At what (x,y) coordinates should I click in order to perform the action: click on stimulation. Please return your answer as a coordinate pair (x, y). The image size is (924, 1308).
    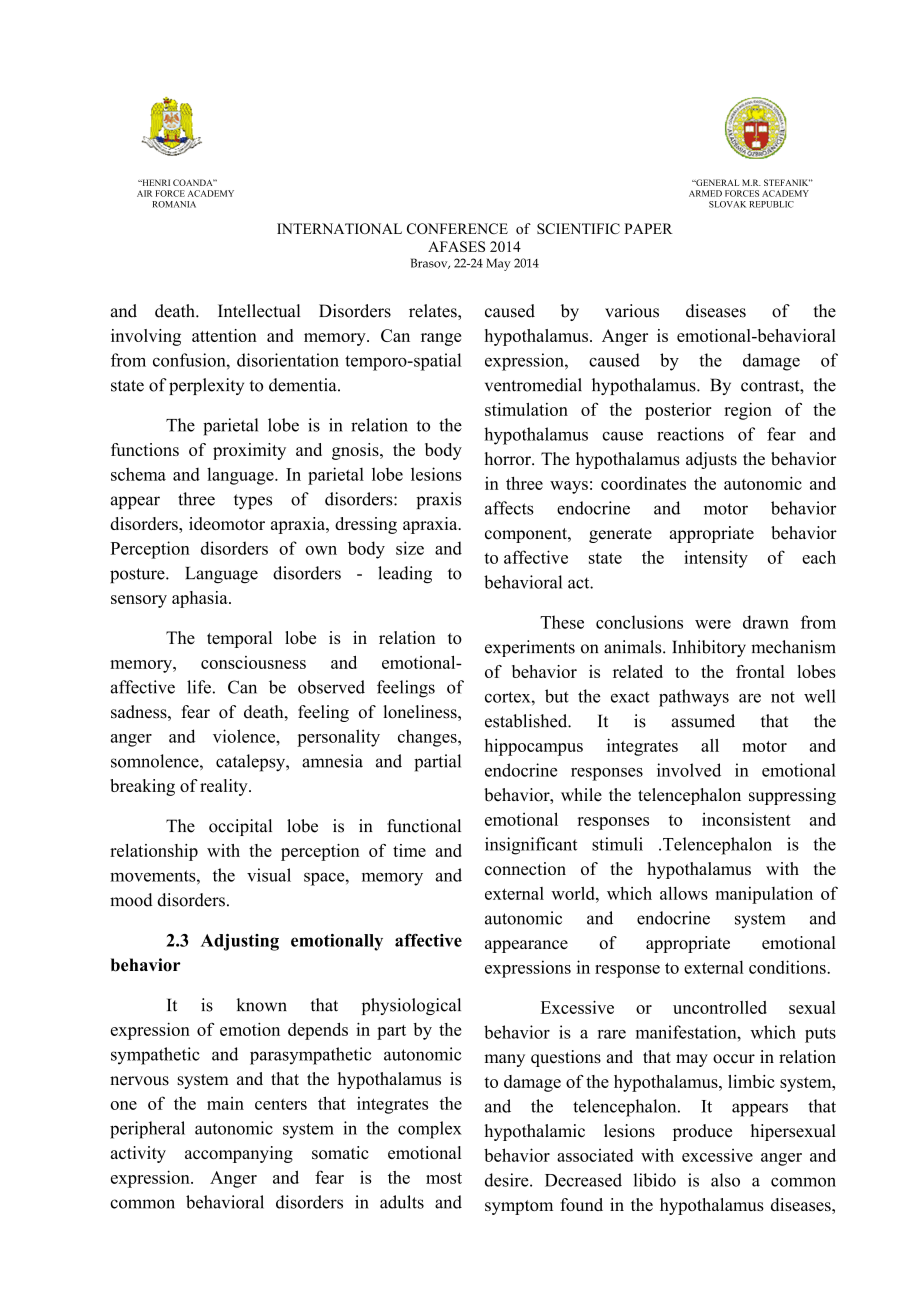
    Looking at the image, I should click on (526, 409).
